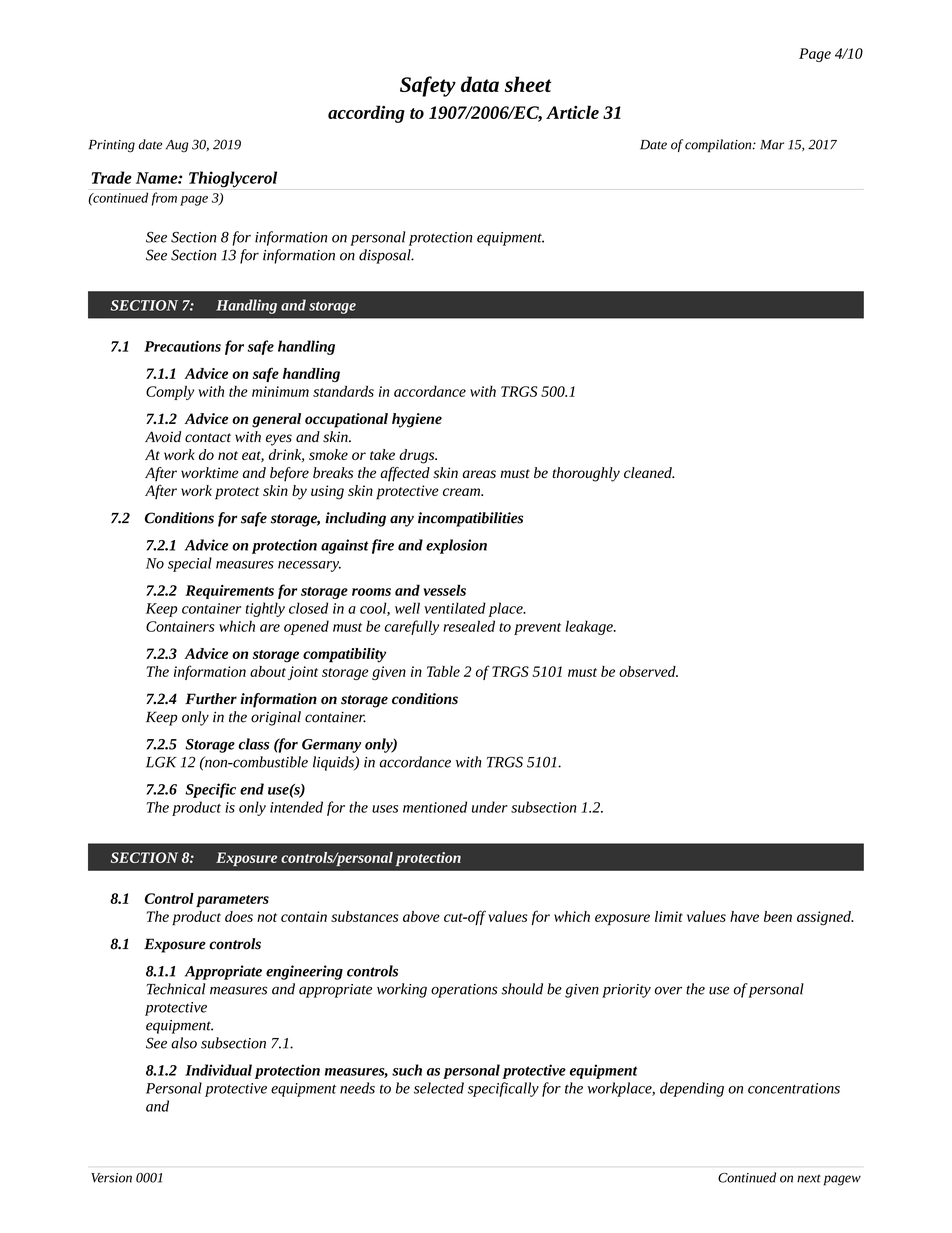  Describe the element at coordinates (208, 438) in the image. I see `contact` at that location.
